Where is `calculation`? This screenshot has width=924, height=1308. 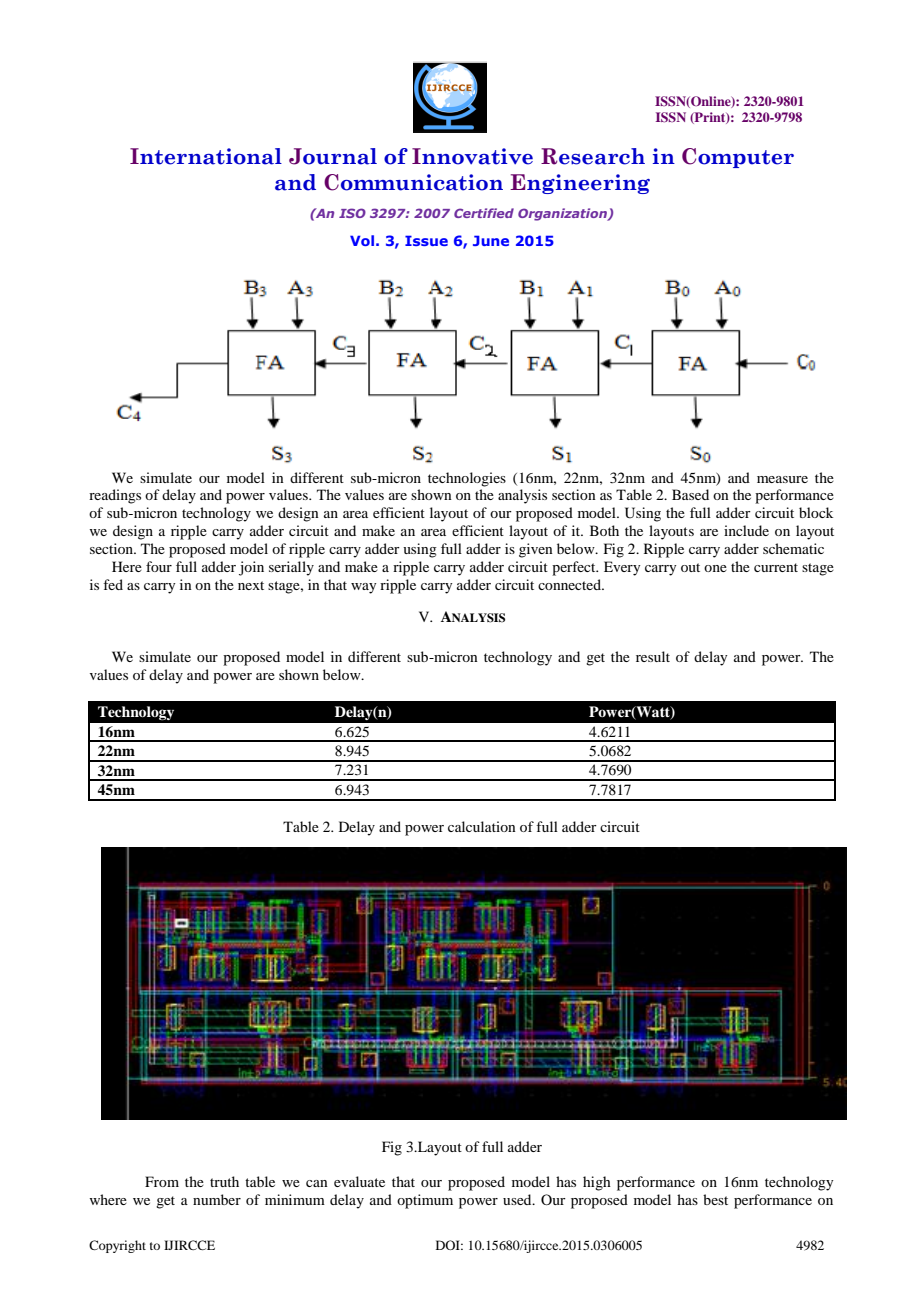 calculation is located at coordinates (482, 826).
